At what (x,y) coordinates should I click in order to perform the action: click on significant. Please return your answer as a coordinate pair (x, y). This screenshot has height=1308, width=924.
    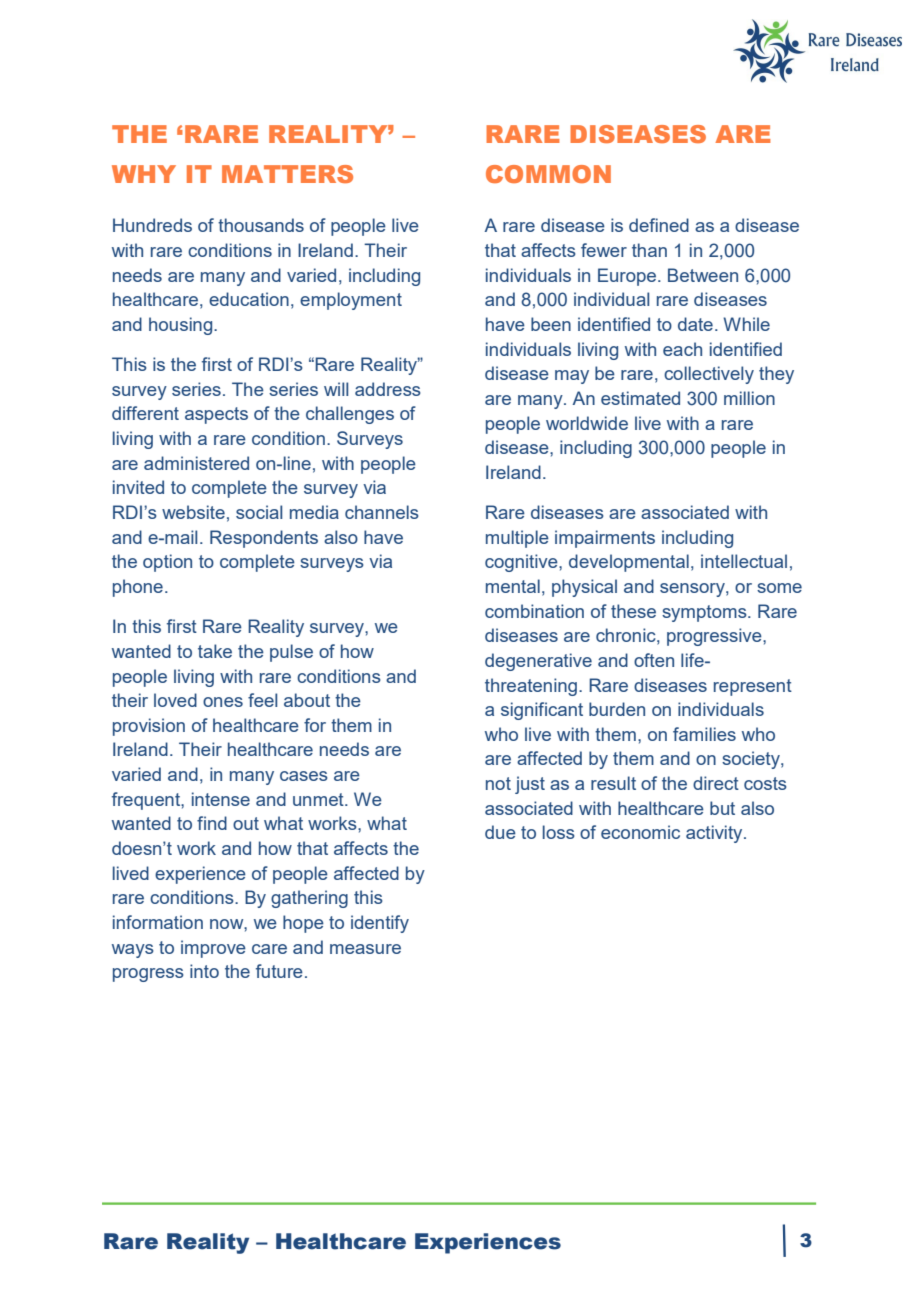
    Looking at the image, I should click on (542, 711).
